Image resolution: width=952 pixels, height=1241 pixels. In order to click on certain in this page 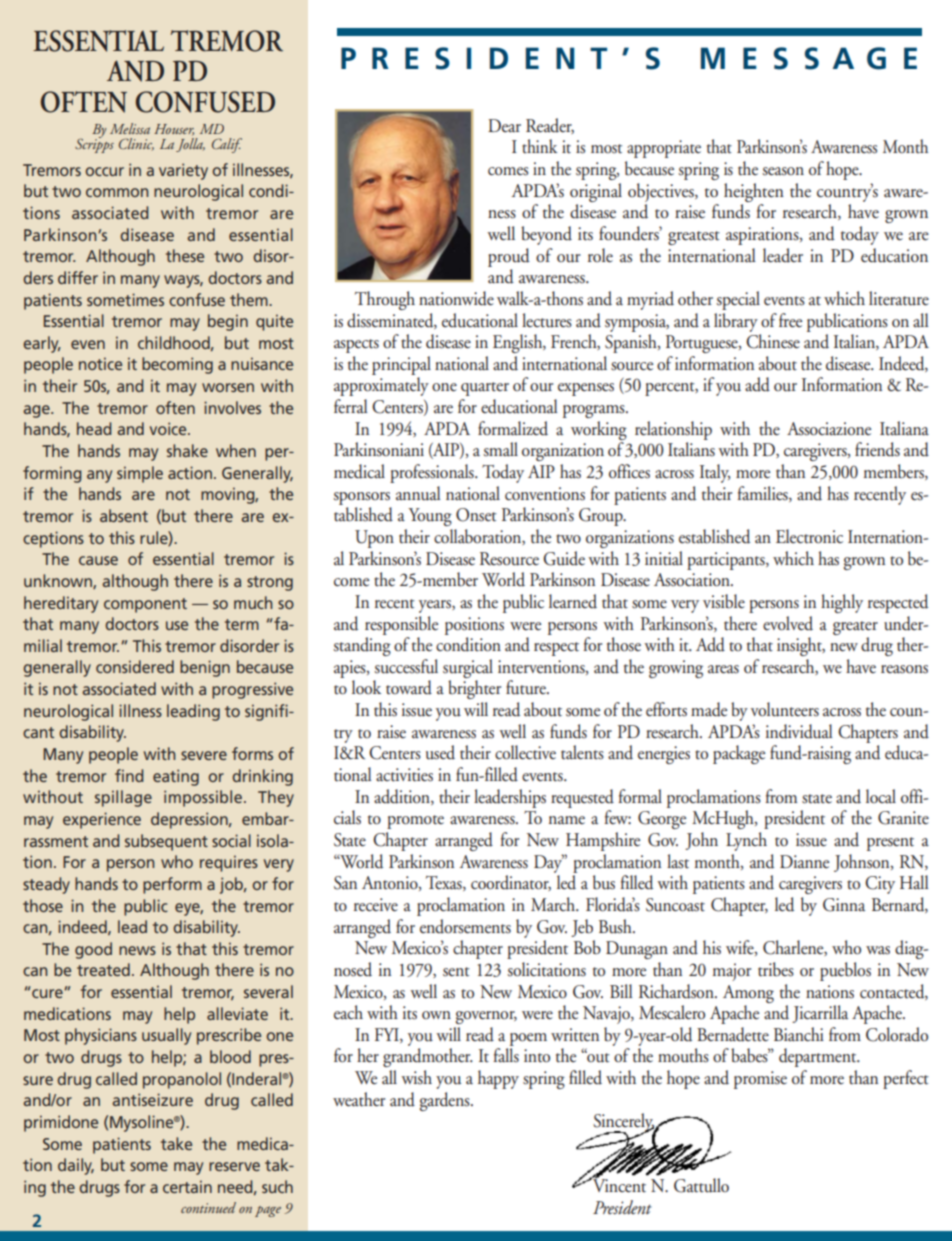, I will do `click(187, 1186)`.
